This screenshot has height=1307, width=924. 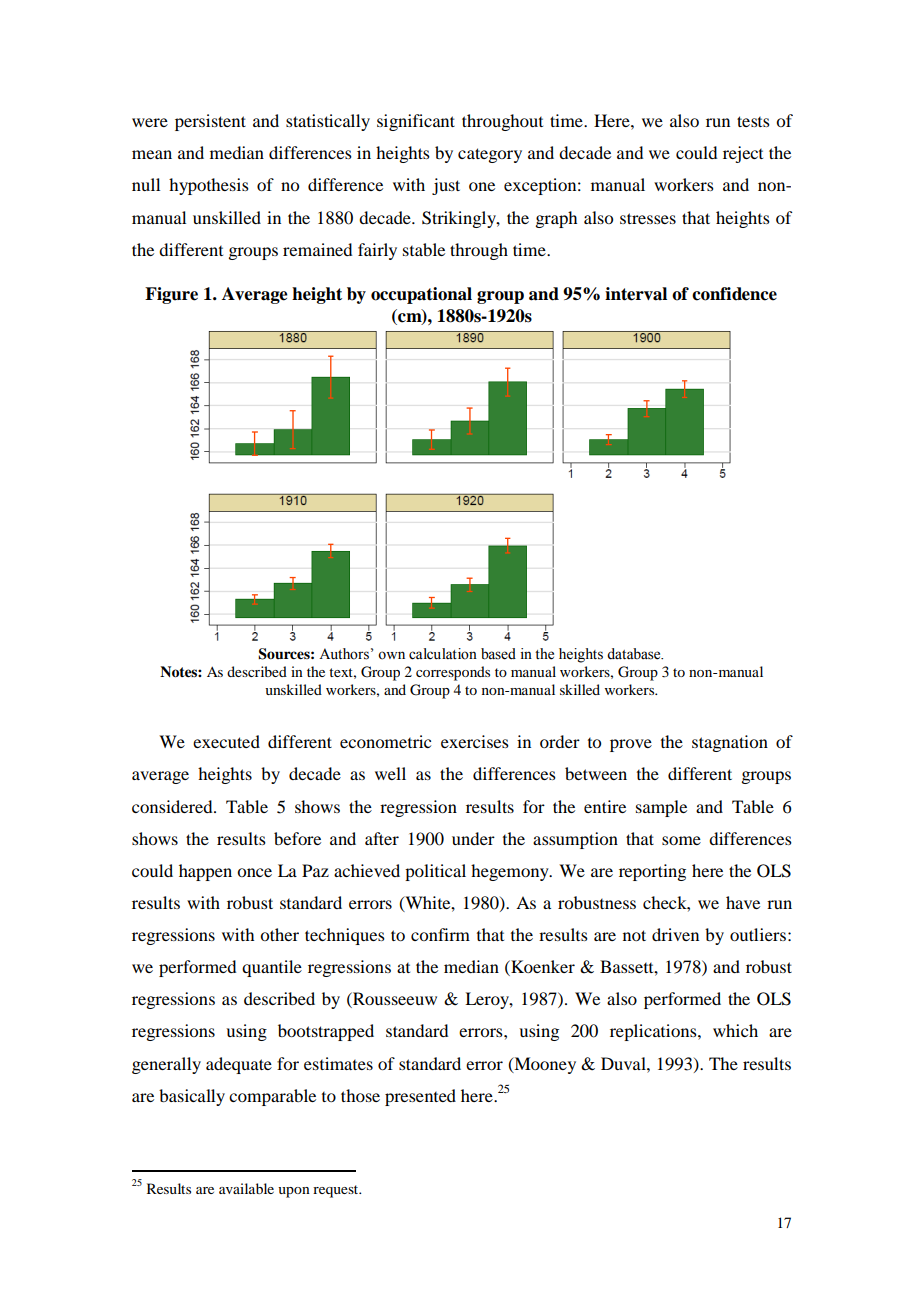 I want to click on presented, so click(x=420, y=1097).
